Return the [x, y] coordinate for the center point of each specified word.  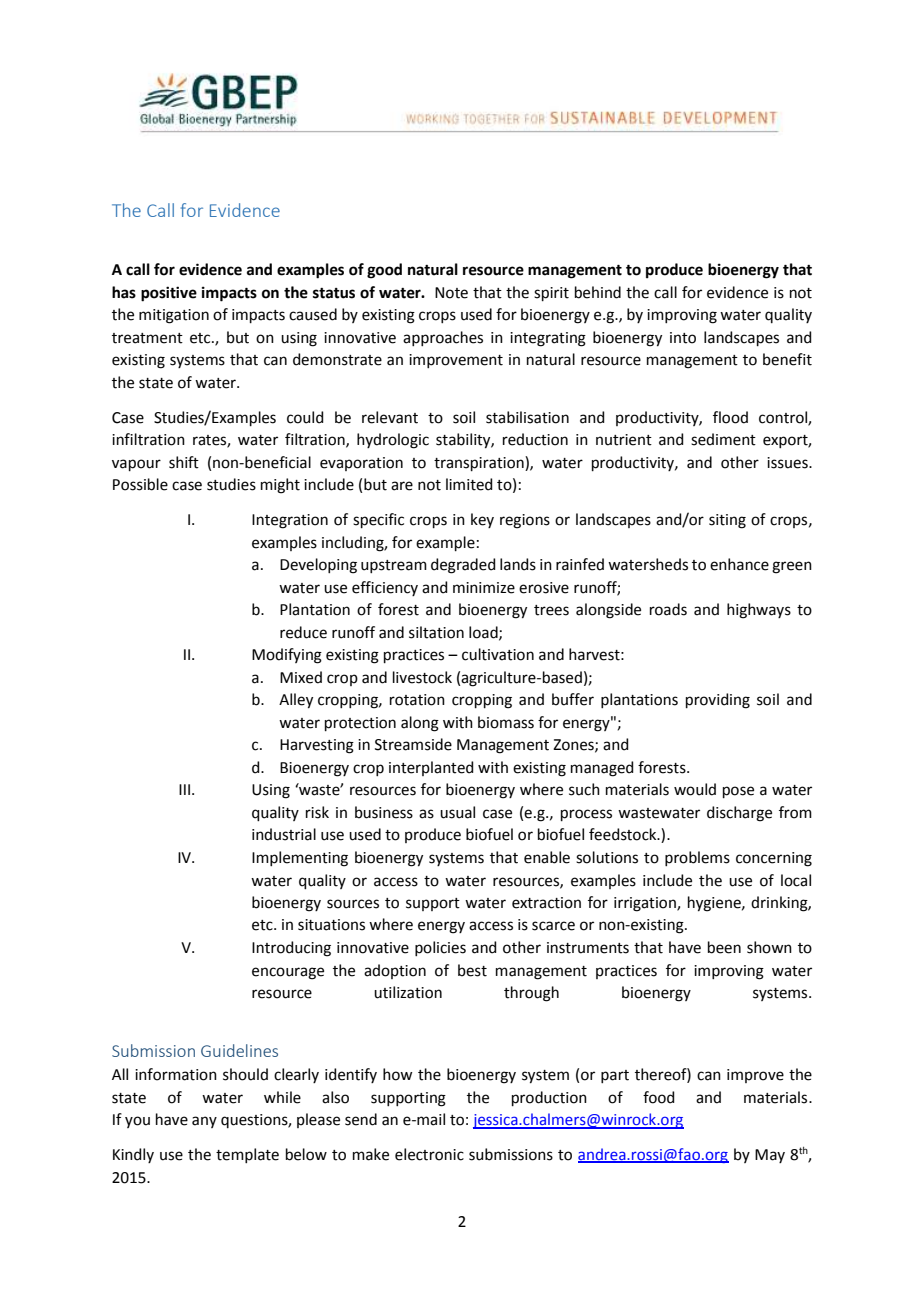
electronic [429, 1154]
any [204, 1122]
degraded [463, 566]
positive [169, 294]
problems [697, 858]
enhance [739, 564]
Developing [318, 566]
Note [451, 293]
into [683, 338]
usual [457, 812]
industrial [284, 834]
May [770, 1156]
